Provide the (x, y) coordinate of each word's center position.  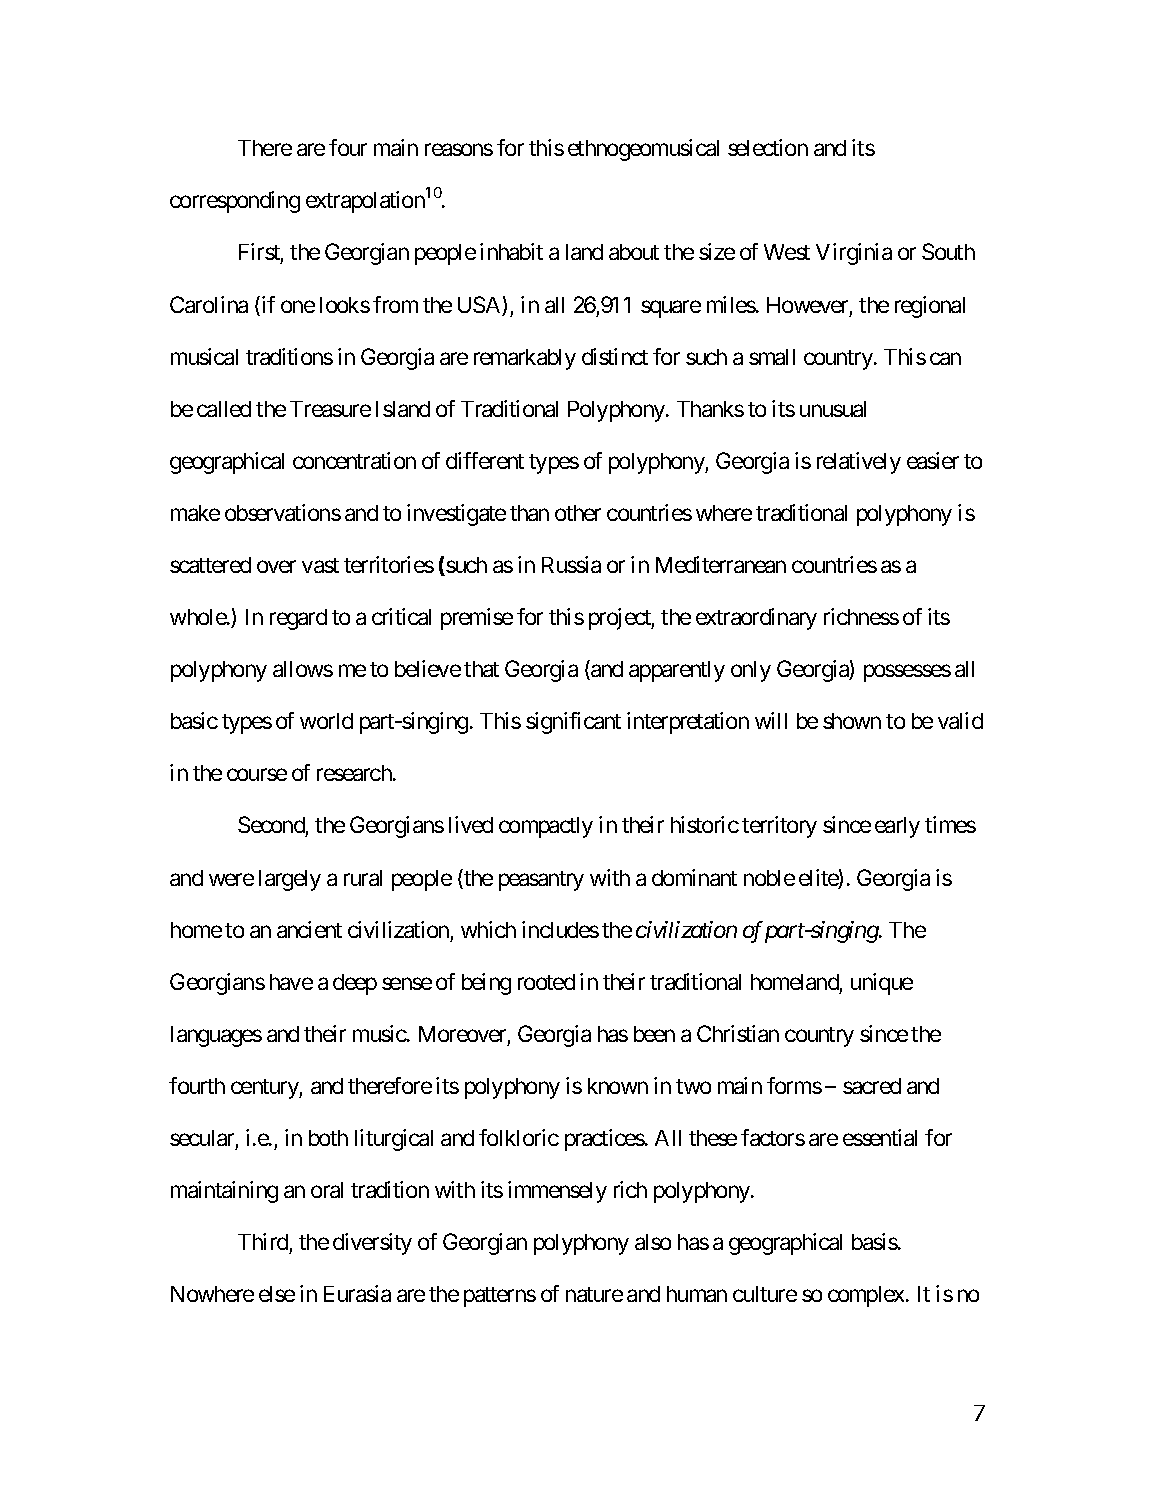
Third (263, 1241)
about (634, 252)
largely (290, 880)
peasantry (541, 881)
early (897, 827)
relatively (859, 463)
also (653, 1242)
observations (283, 512)
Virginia (854, 254)
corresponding (235, 202)
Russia (571, 564)
